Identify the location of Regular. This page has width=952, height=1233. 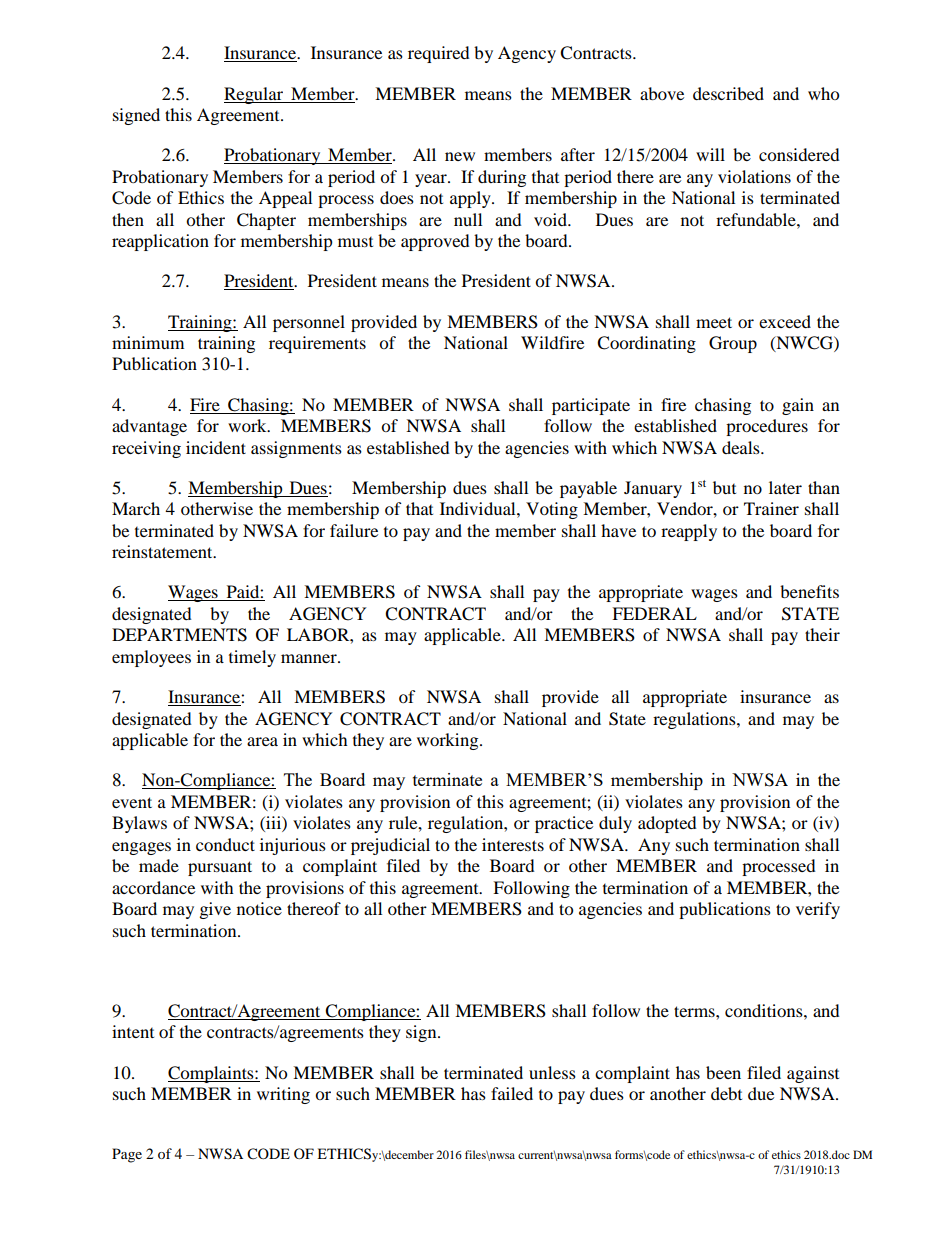
(255, 95).
